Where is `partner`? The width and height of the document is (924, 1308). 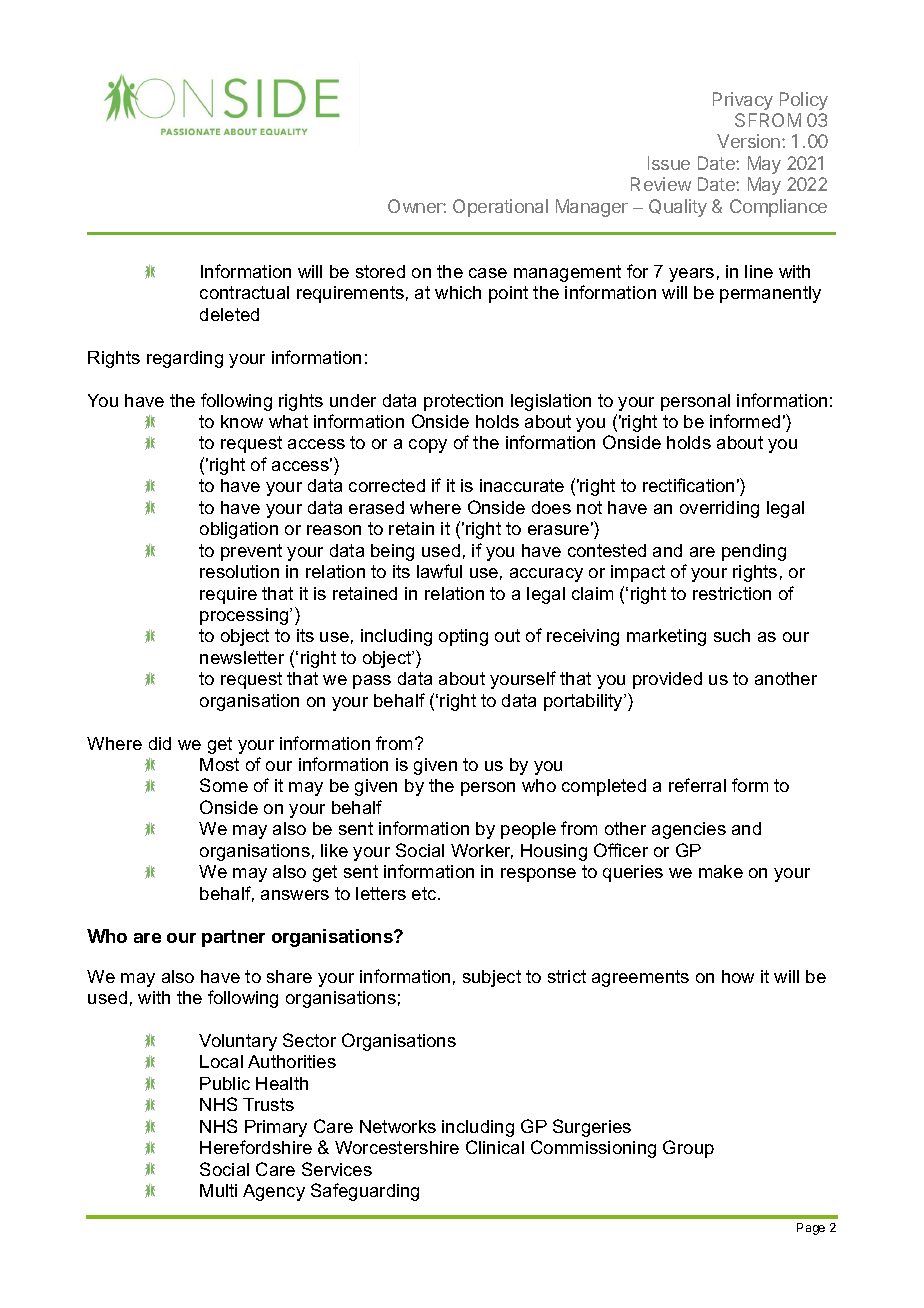
partner is located at coordinates (233, 938).
